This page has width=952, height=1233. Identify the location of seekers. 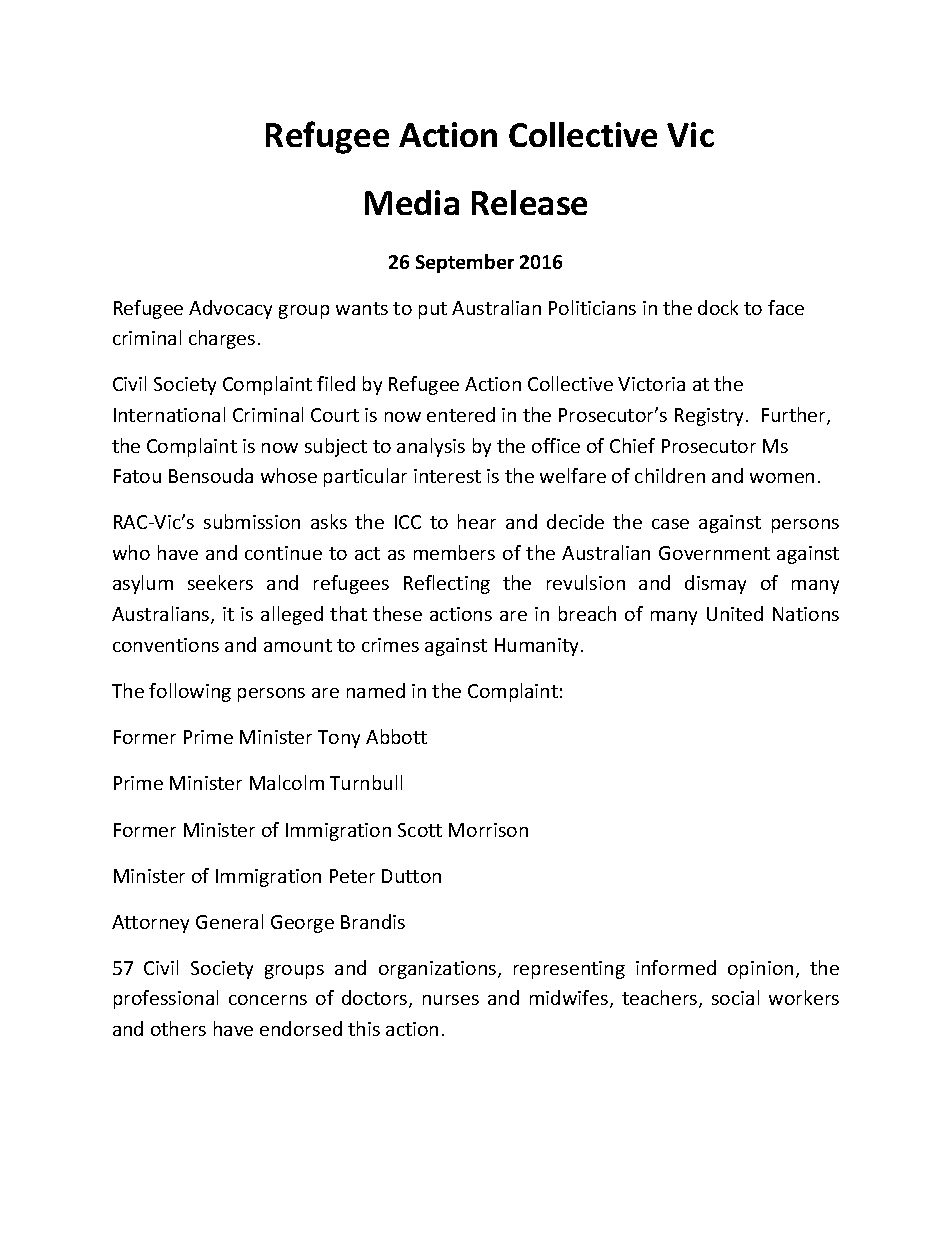
(220, 582).
